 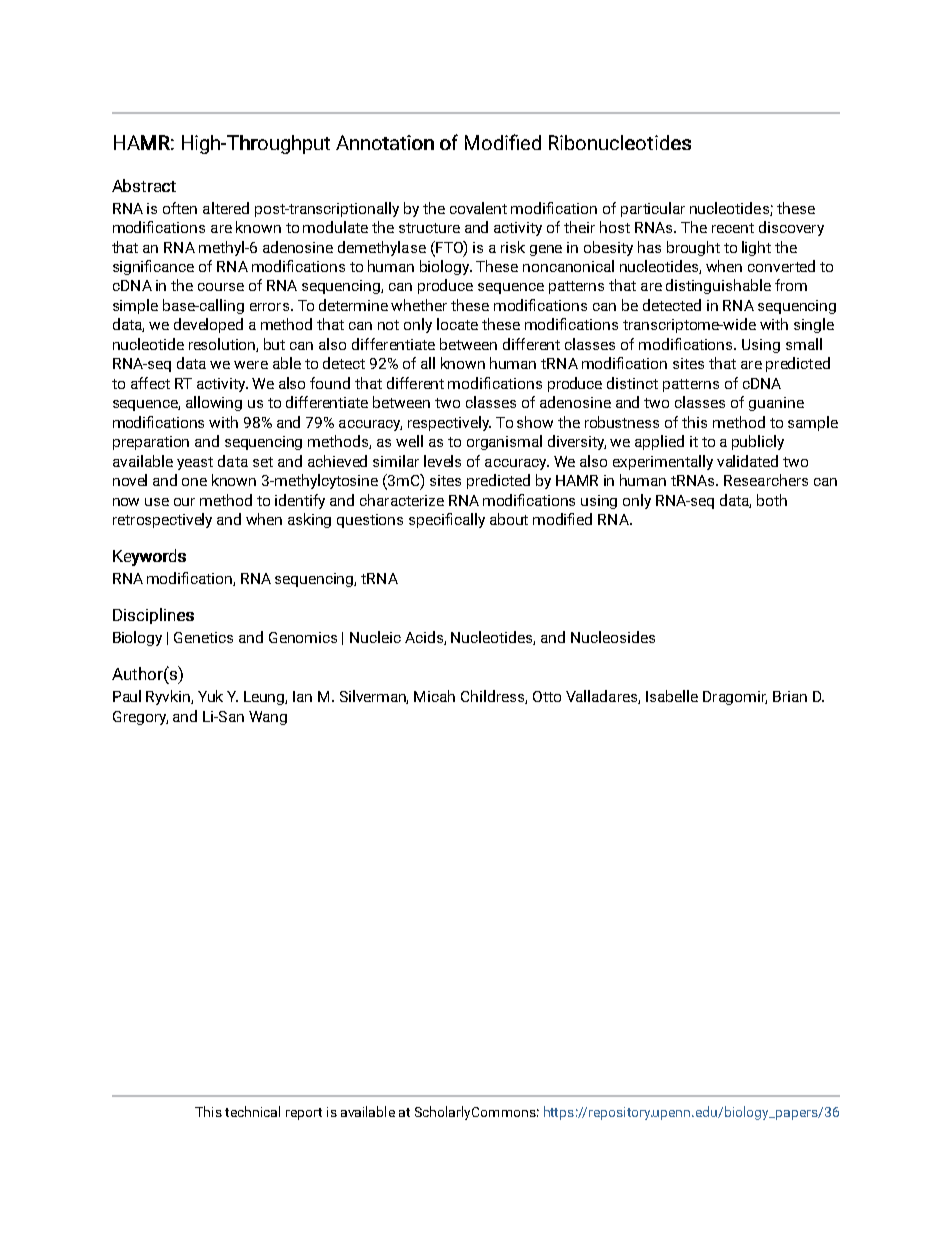 I want to click on technical, so click(x=252, y=1111).
